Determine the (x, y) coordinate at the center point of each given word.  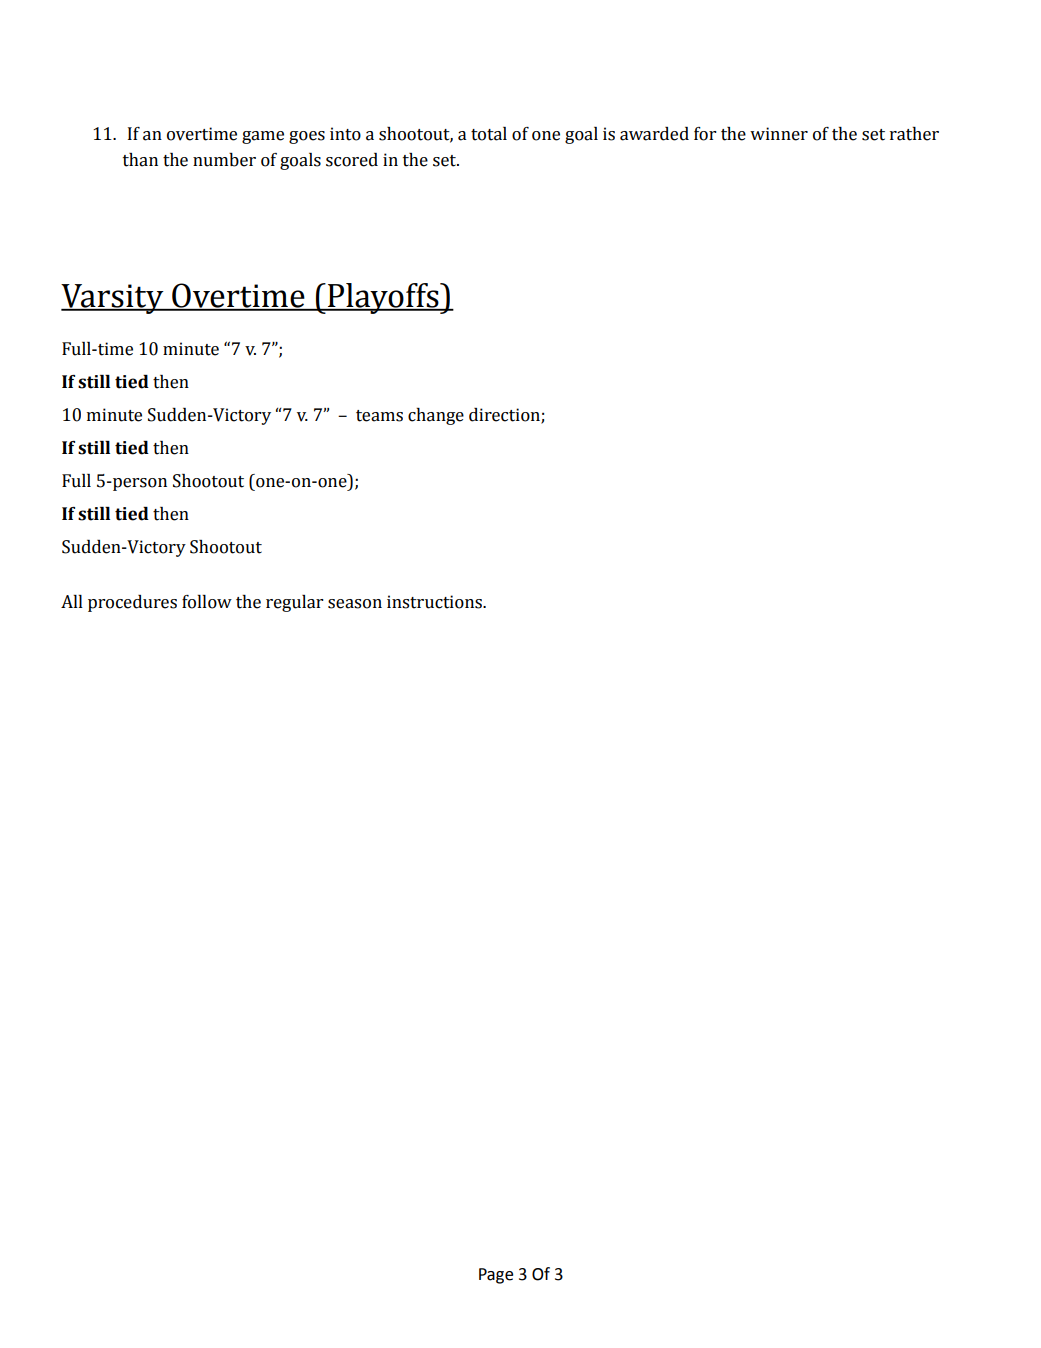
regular (295, 603)
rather (914, 134)
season (355, 604)
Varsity (113, 299)
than (140, 160)
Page (496, 1276)
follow (207, 602)
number (224, 160)
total (489, 134)
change (436, 416)
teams (379, 416)
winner (779, 134)
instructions (435, 602)
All (72, 601)
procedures (132, 603)
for (705, 134)
